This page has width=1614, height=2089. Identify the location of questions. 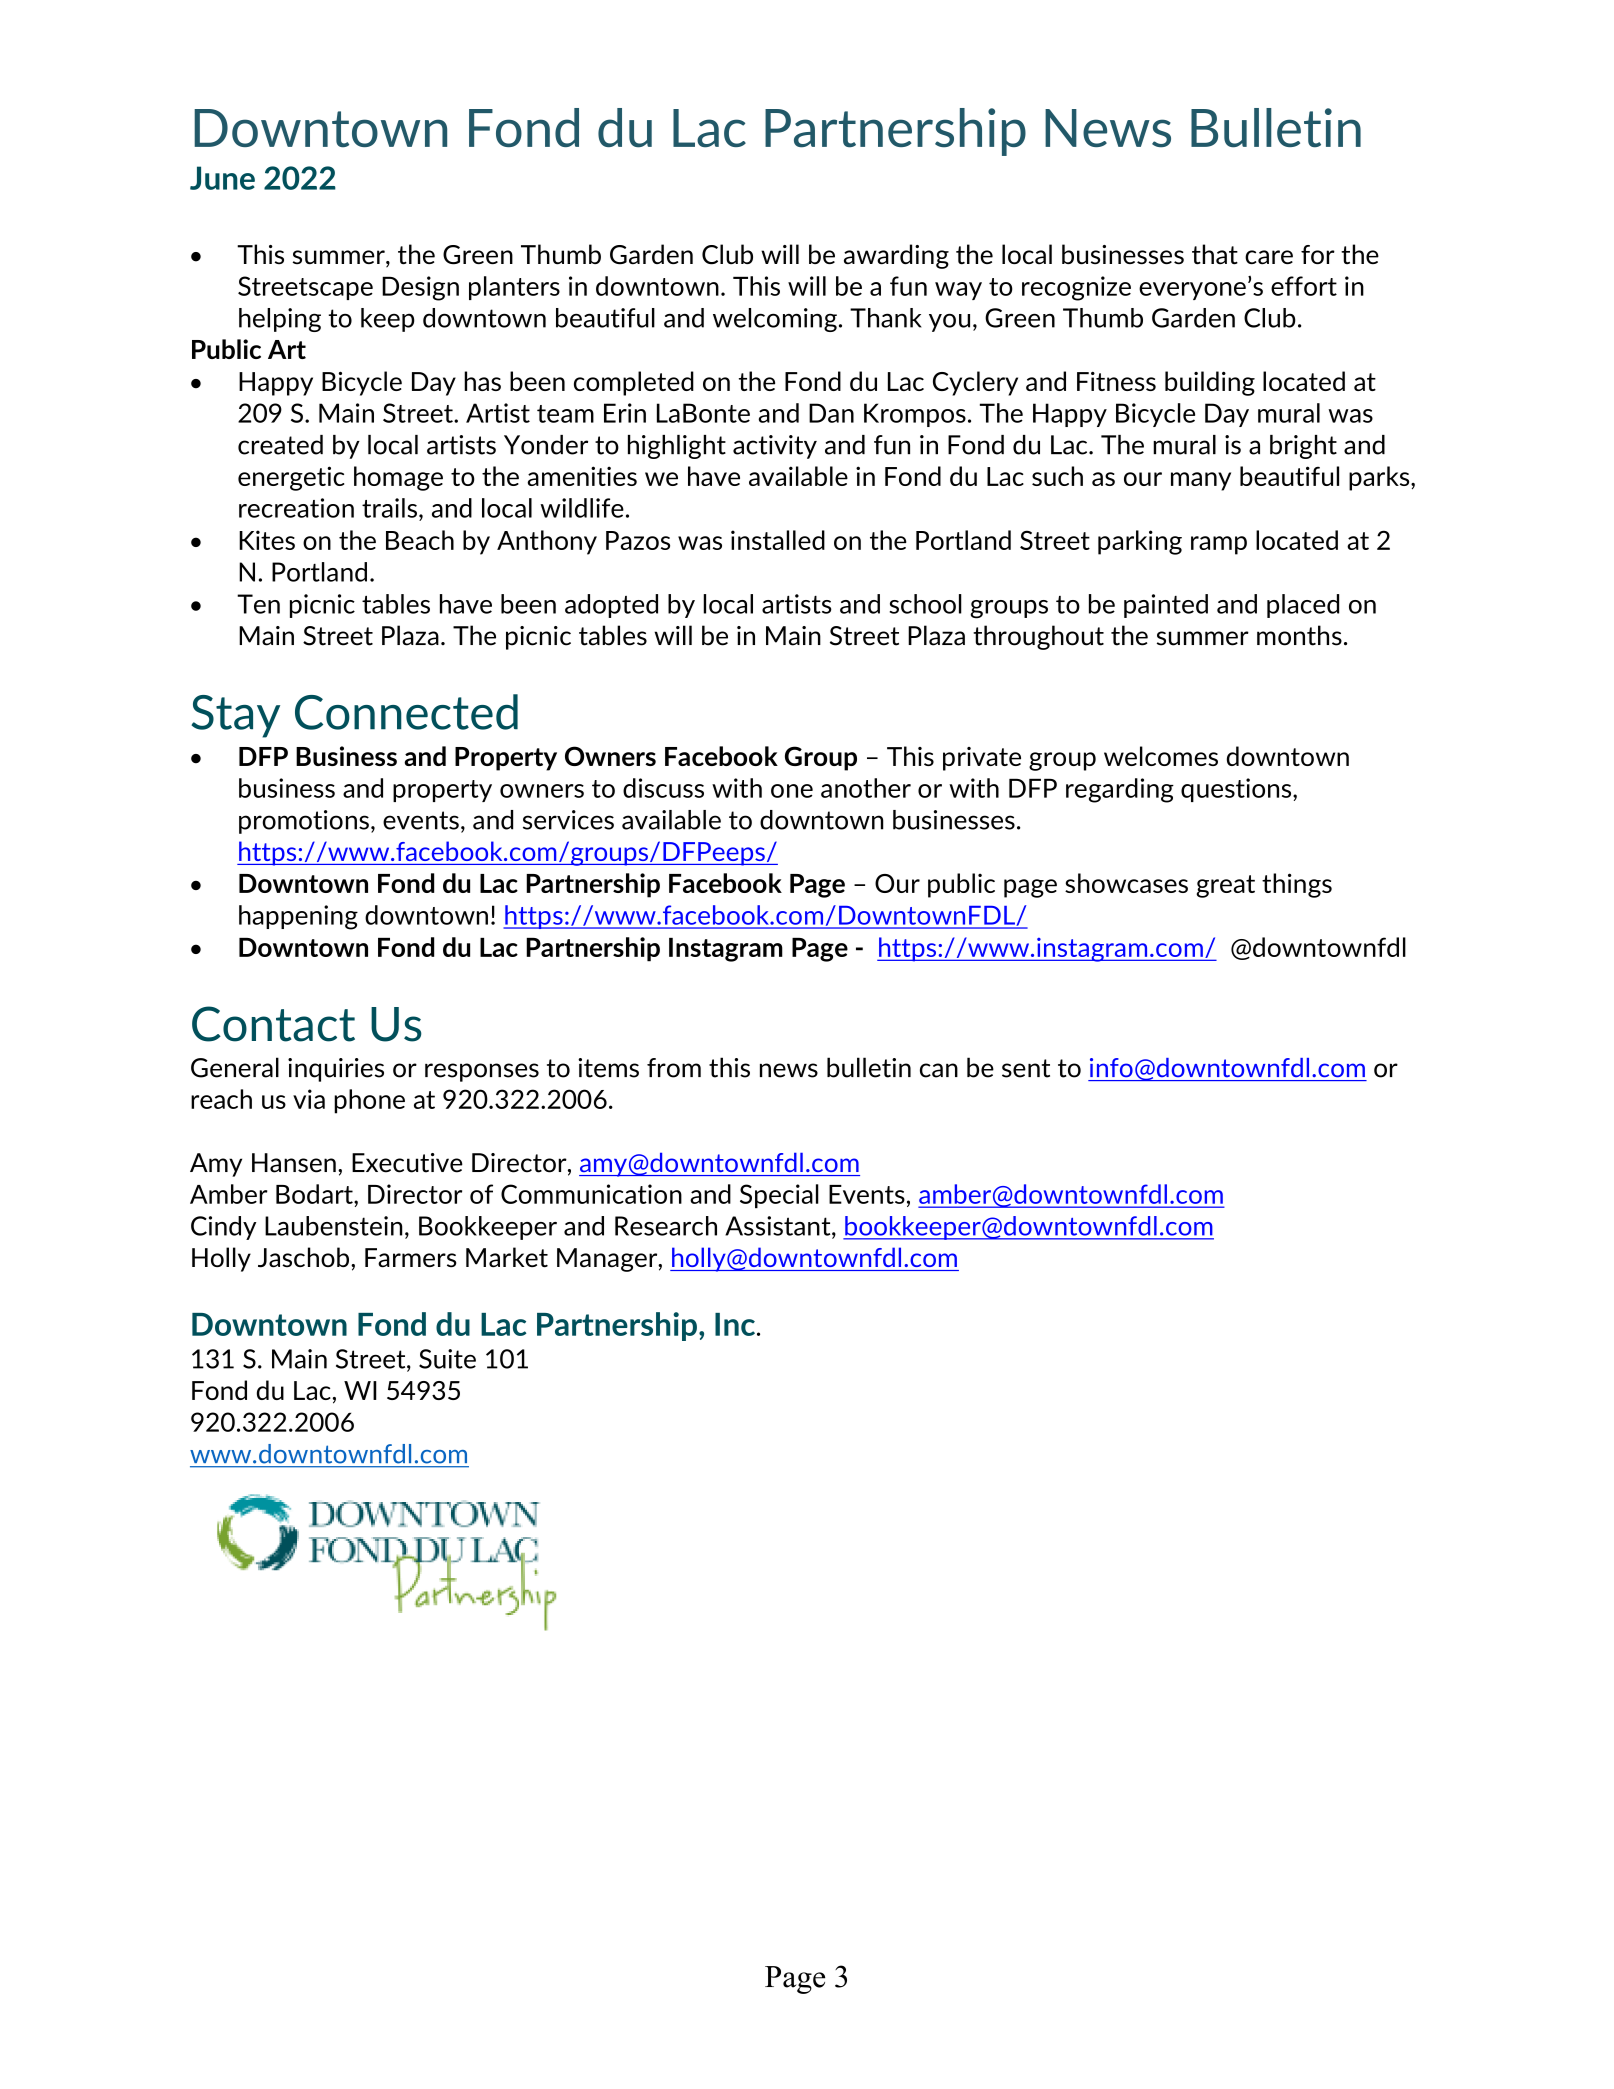
(1237, 790).
